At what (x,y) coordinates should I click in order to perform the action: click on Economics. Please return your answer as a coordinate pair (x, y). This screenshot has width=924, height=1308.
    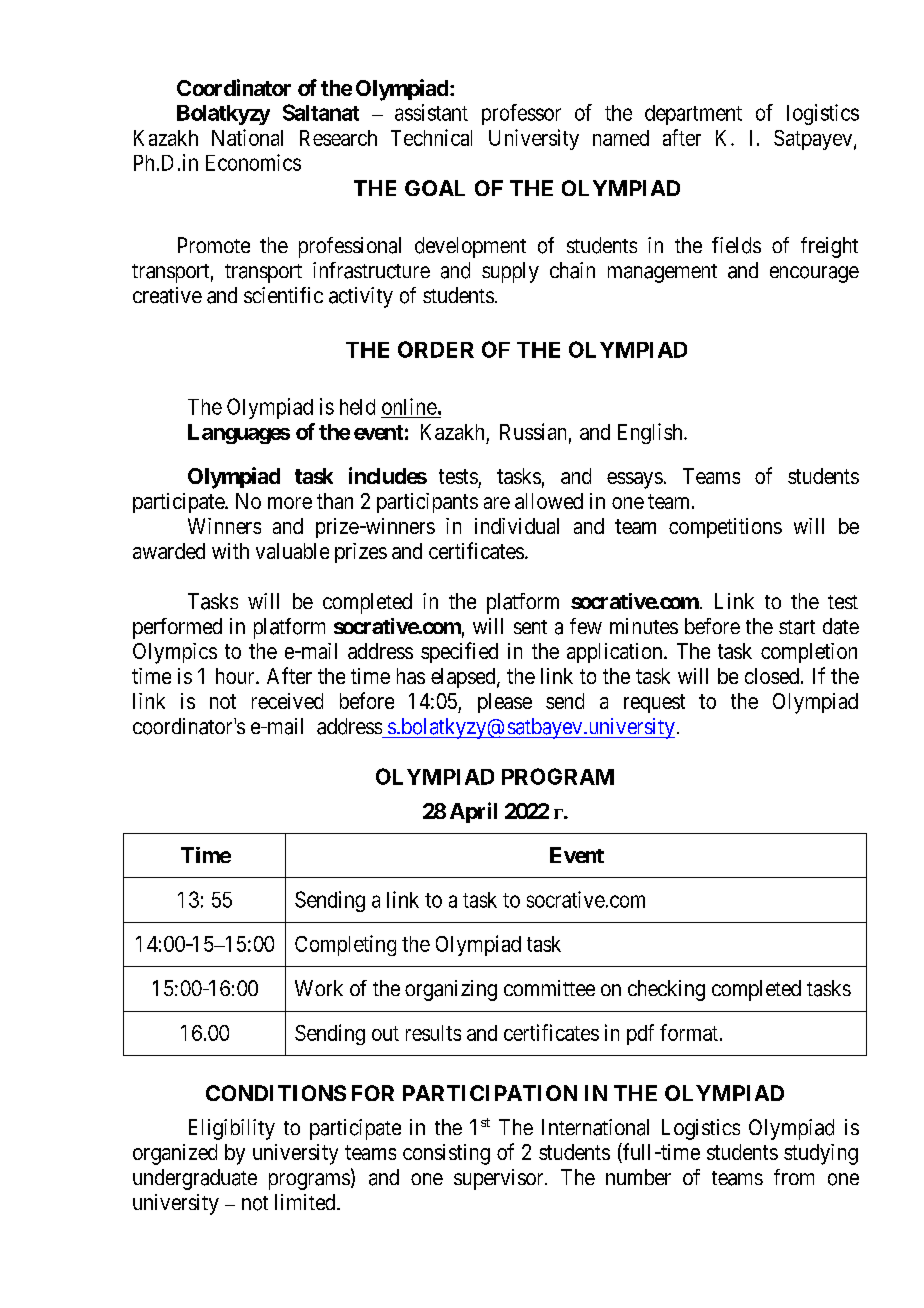
    Looking at the image, I should click on (253, 162).
